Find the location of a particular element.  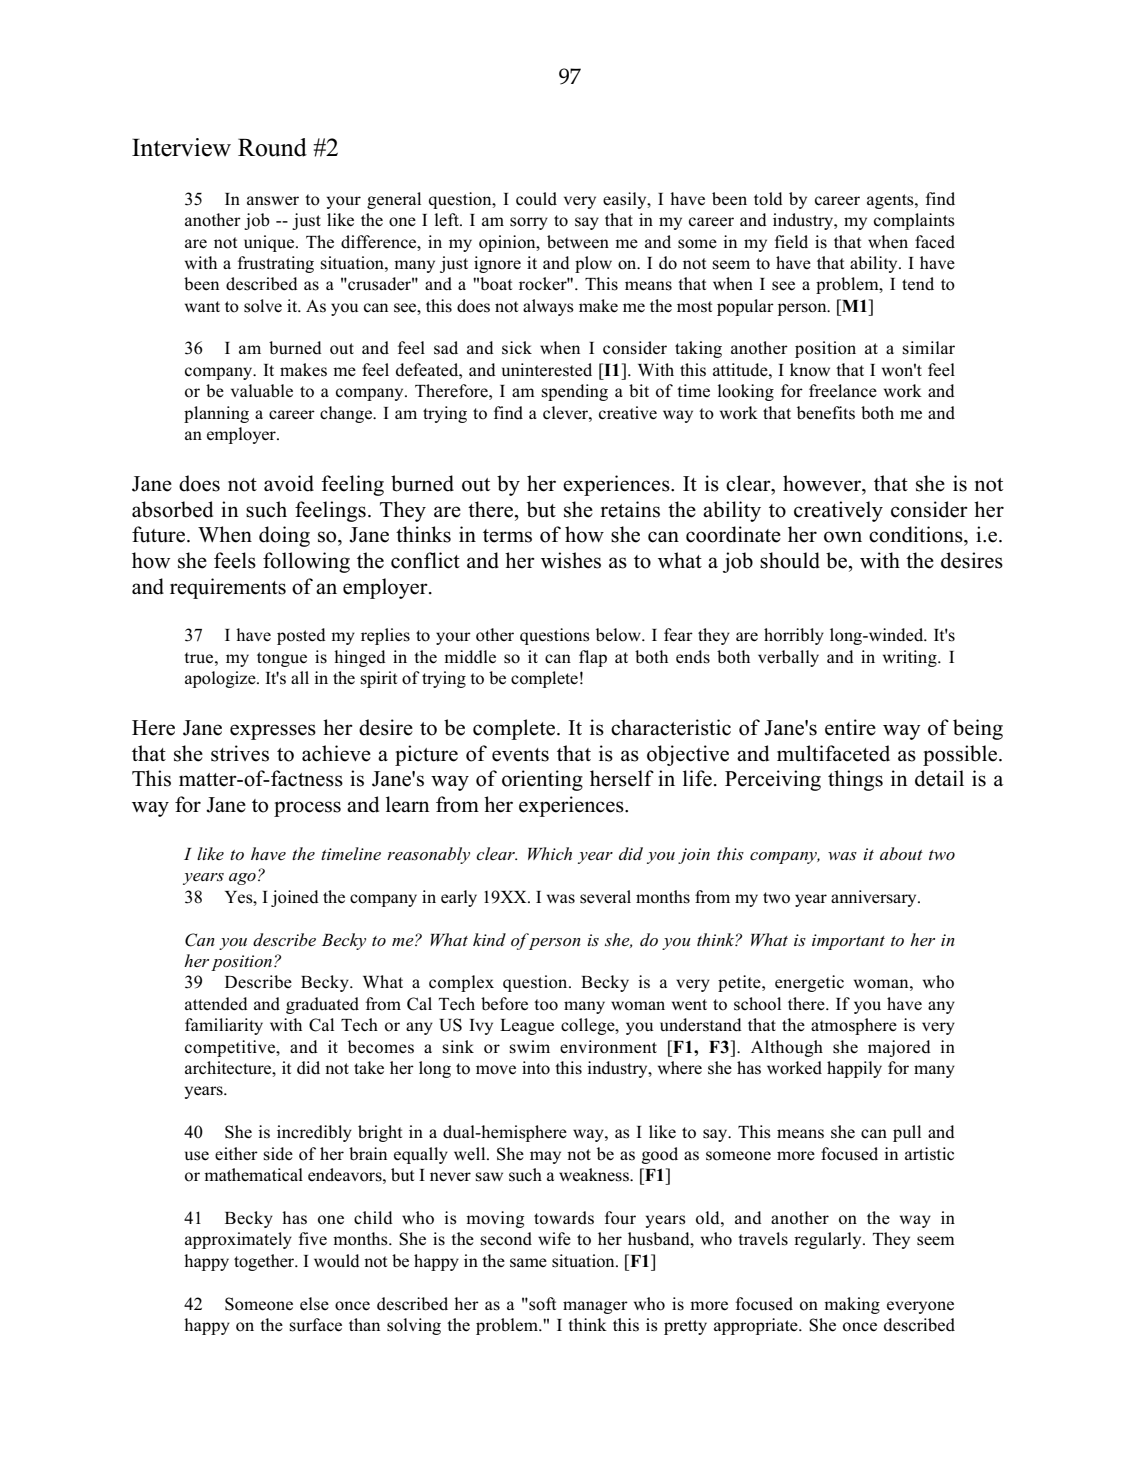

answer is located at coordinates (273, 201).
